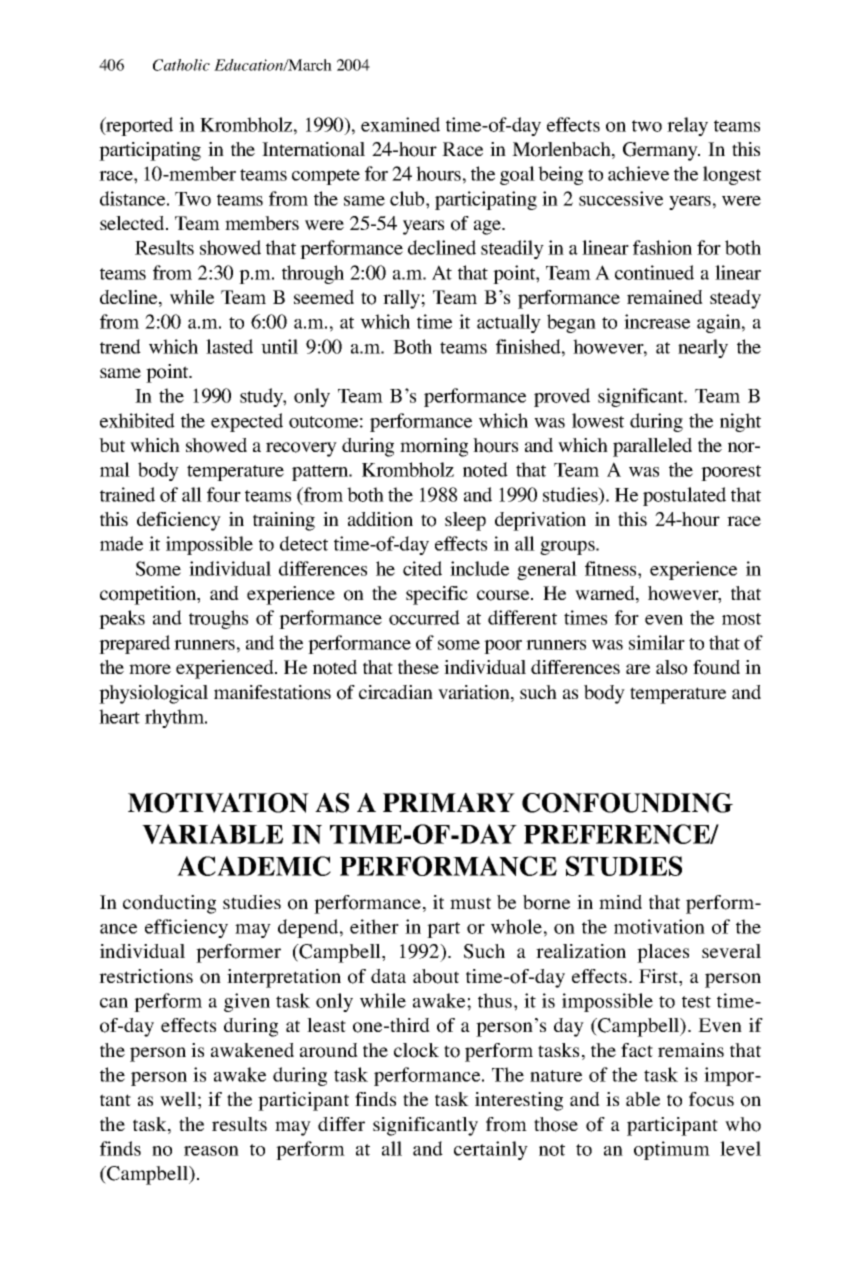  What do you see at coordinates (491, 1150) in the screenshot?
I see `certainly` at bounding box center [491, 1150].
